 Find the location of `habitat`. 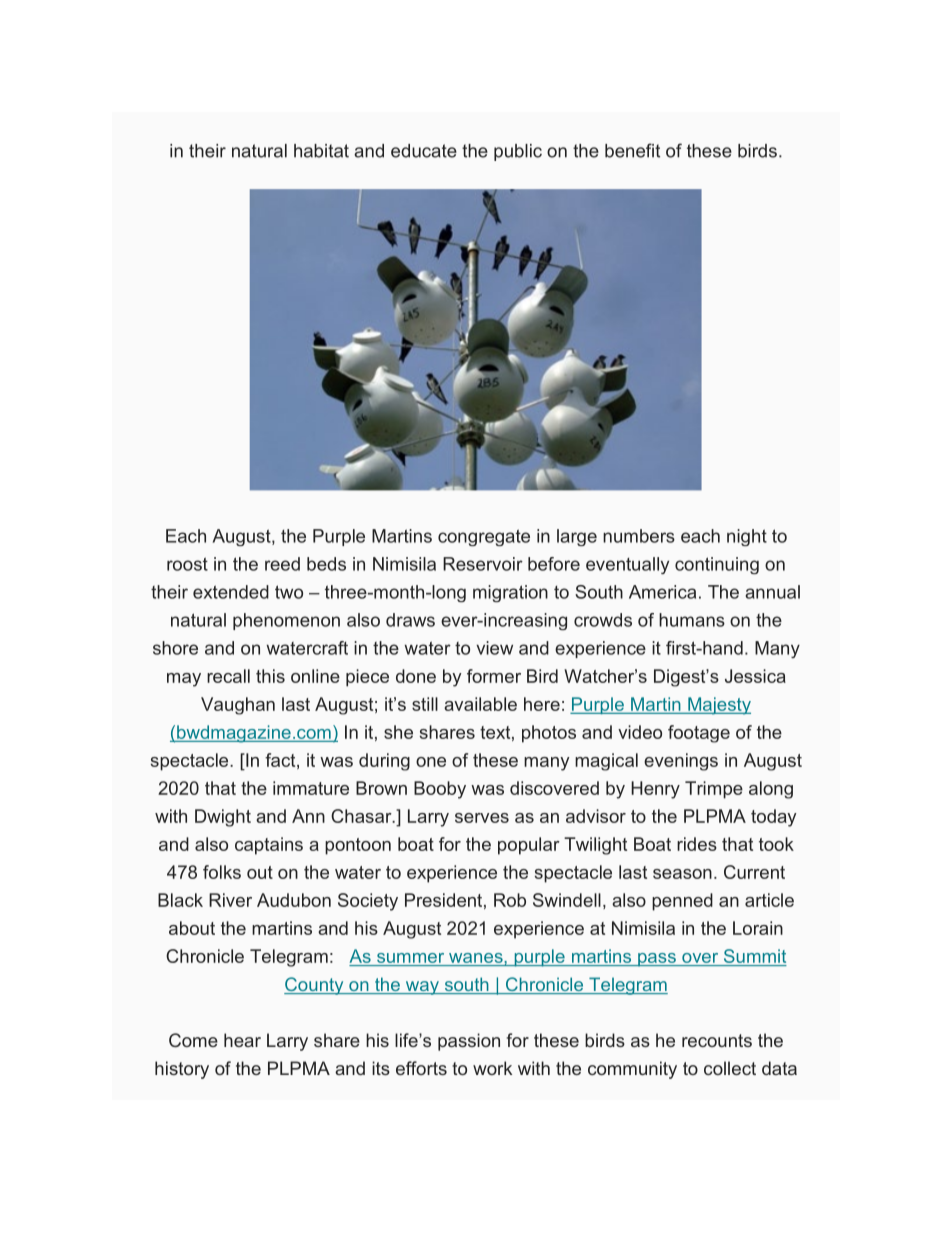

habitat is located at coordinates (321, 151).
